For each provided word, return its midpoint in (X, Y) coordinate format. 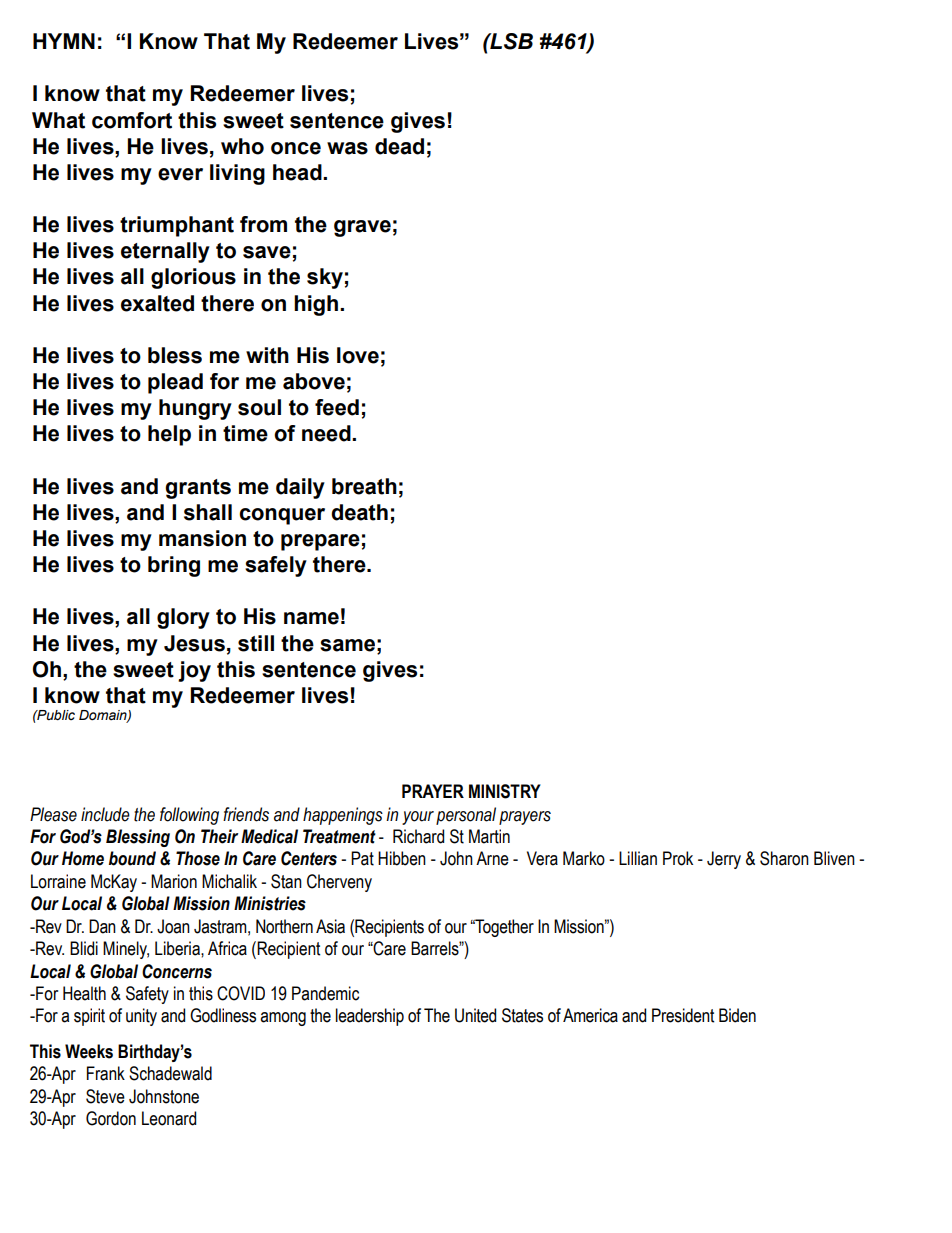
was (347, 148)
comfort (132, 120)
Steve (105, 1096)
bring (174, 566)
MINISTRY (505, 791)
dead (399, 146)
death (359, 512)
